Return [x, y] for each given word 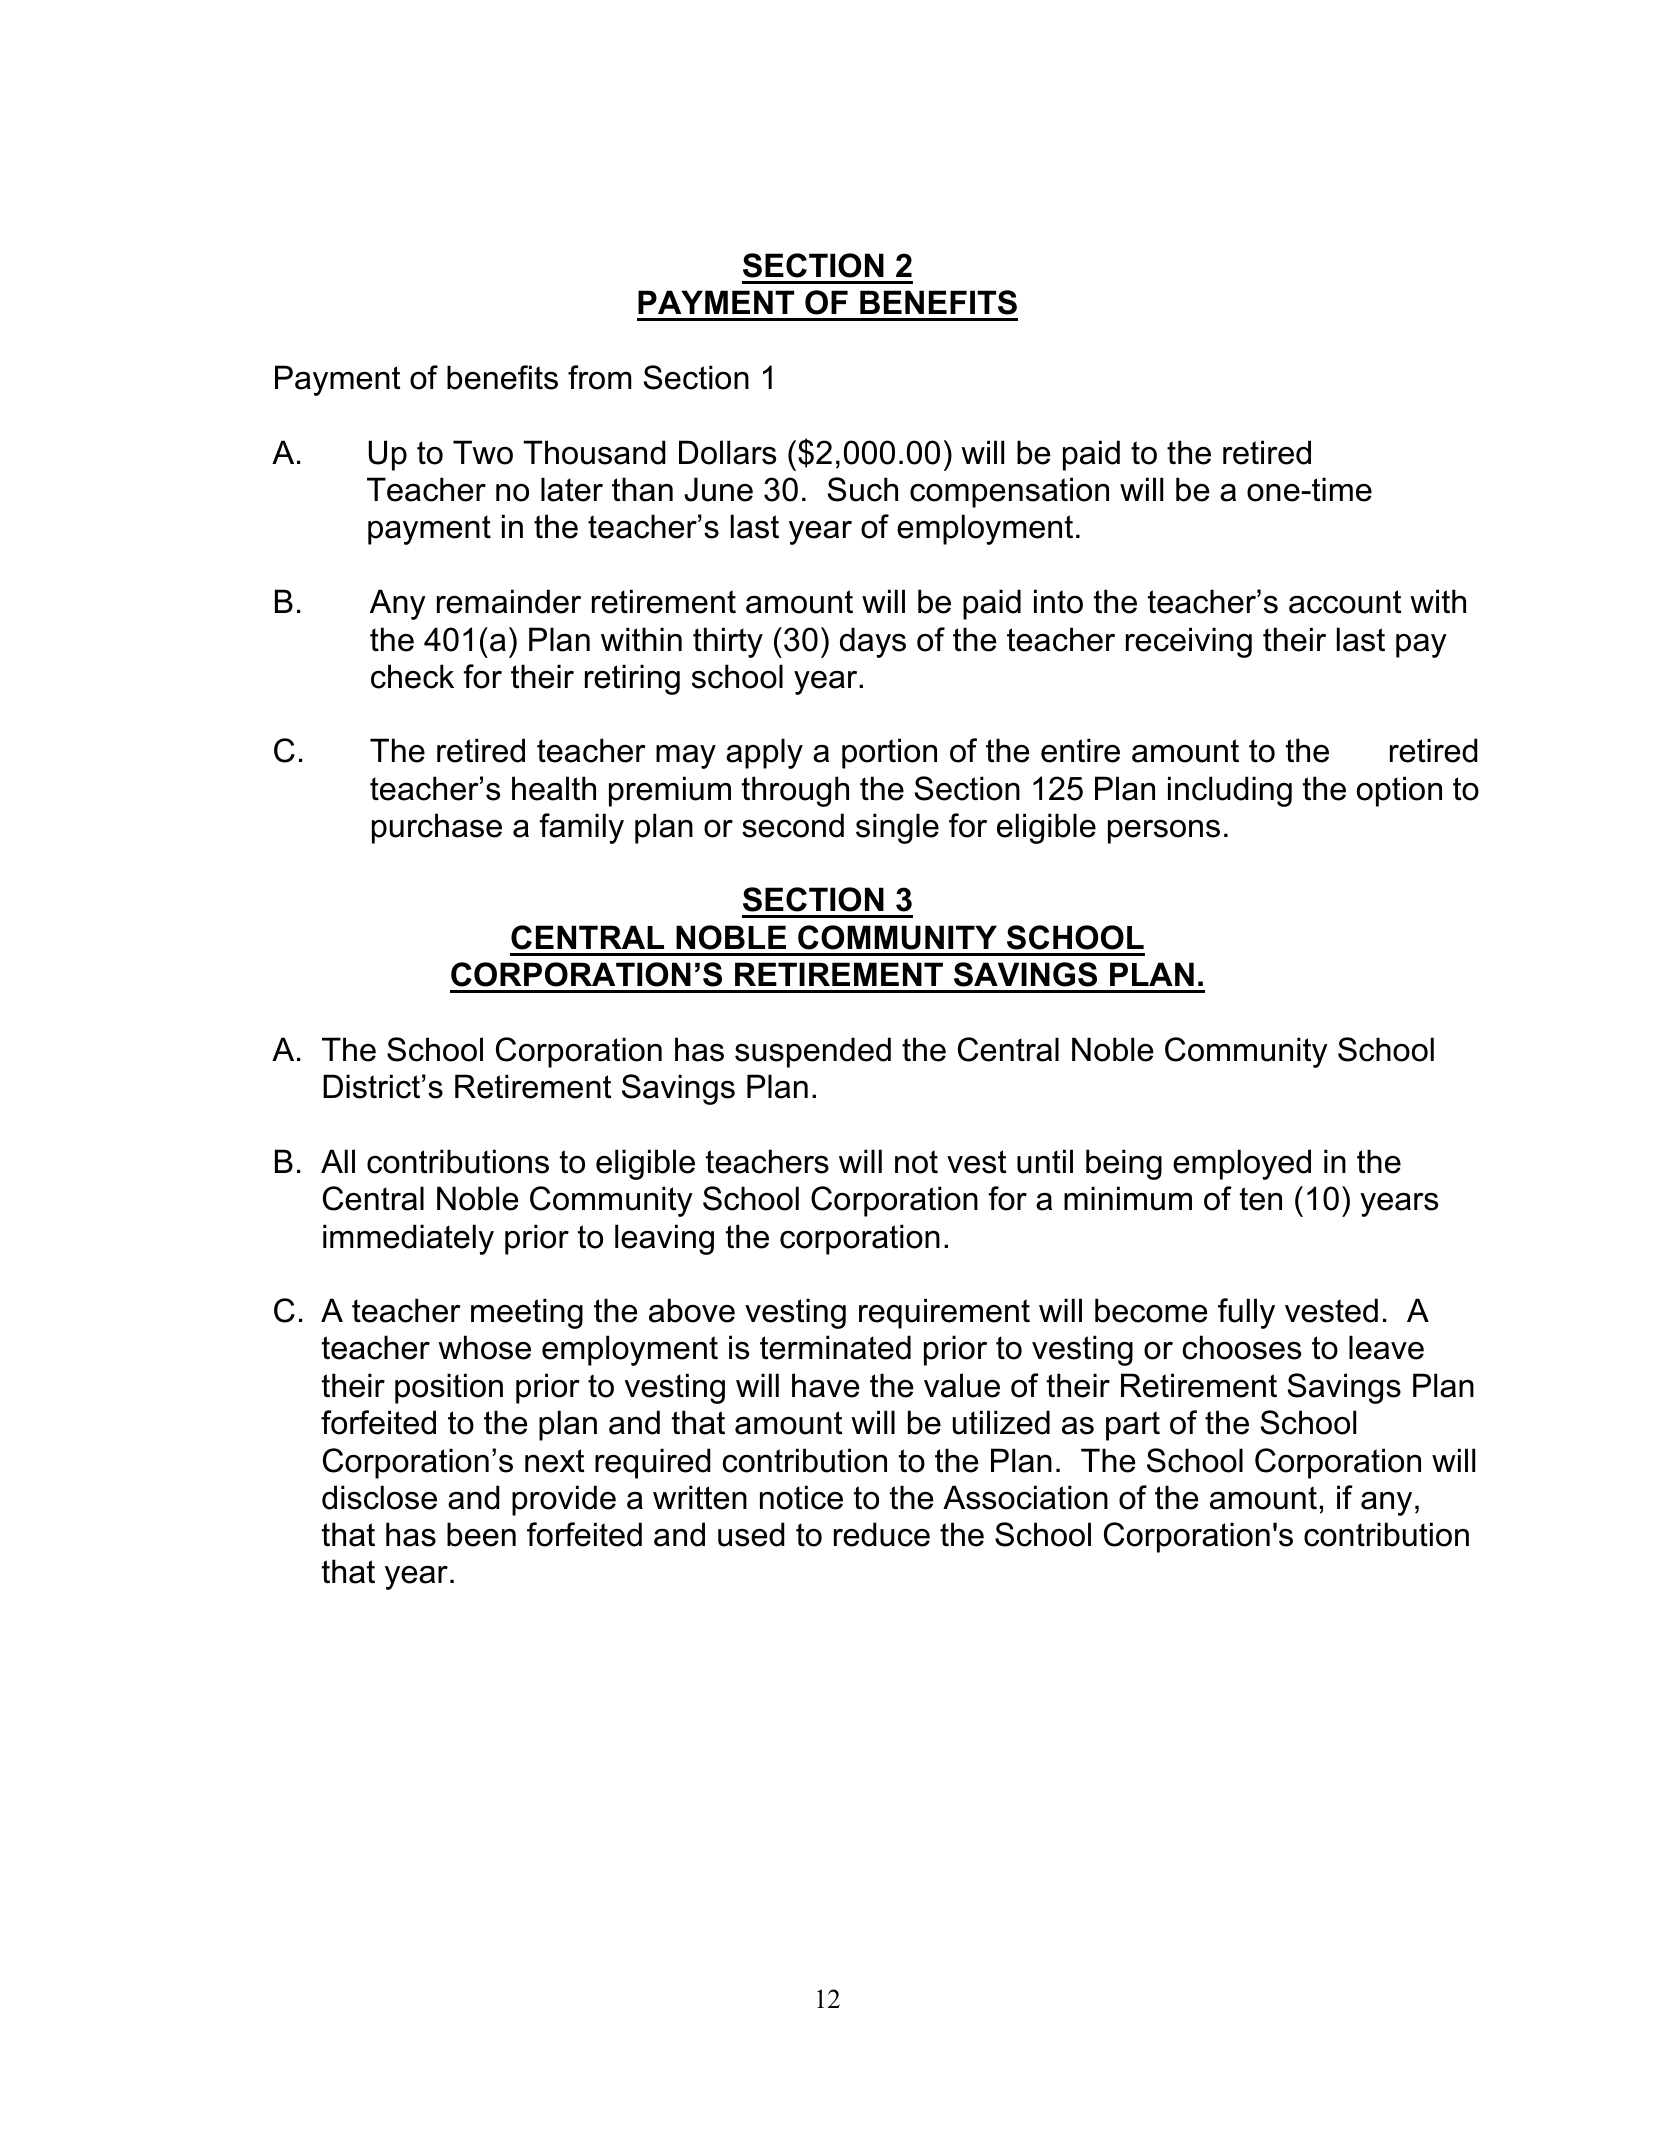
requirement [944, 1313]
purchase [437, 828]
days [873, 642]
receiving [1189, 642]
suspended [813, 1052]
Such [862, 489]
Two [483, 452]
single [897, 828]
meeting [527, 1313]
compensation [1009, 492]
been [481, 1534]
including [1230, 791]
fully [1246, 1313]
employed [1242, 1164]
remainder [509, 601]
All [338, 1161]
